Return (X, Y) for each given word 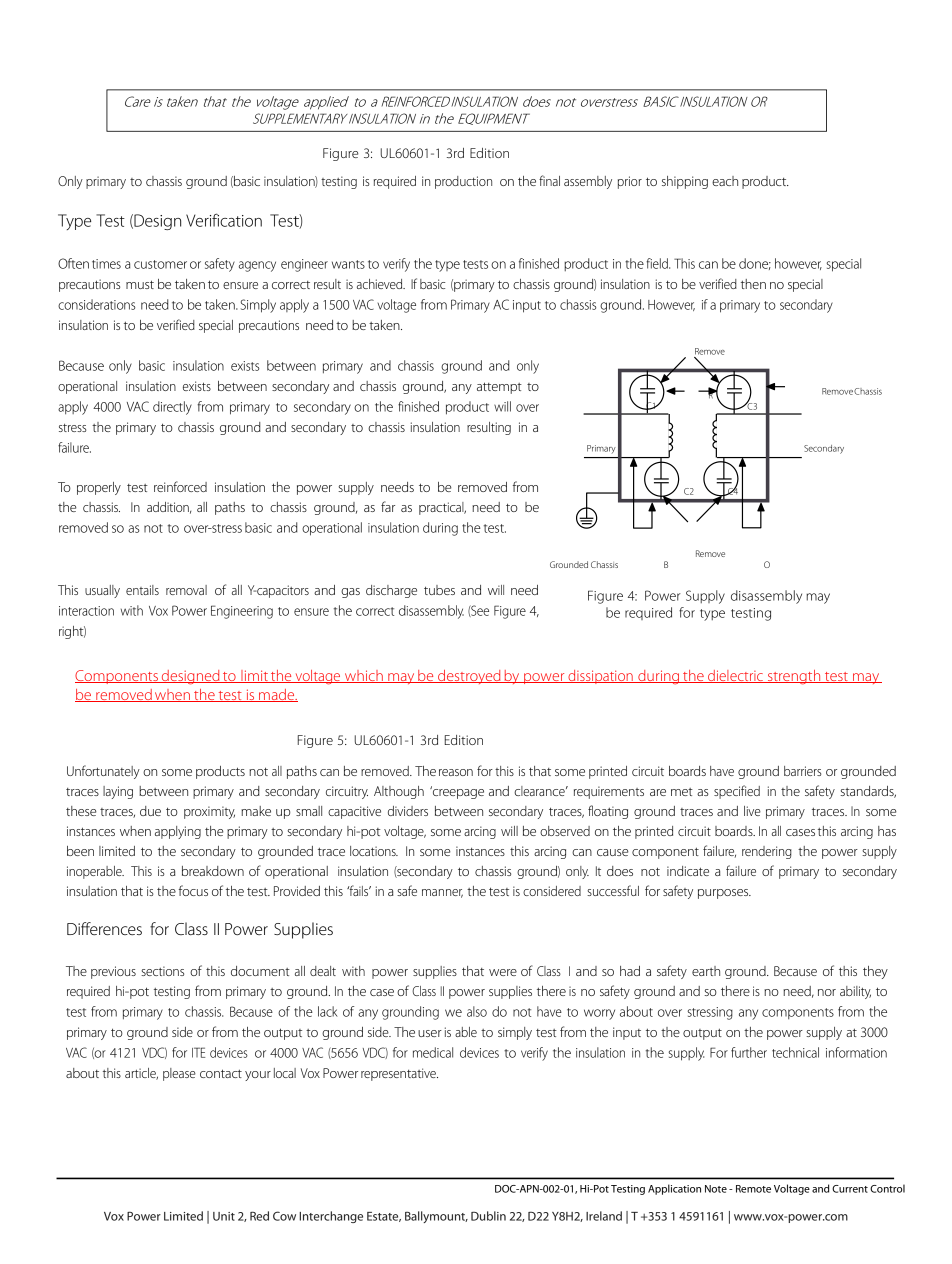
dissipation (600, 677)
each (725, 181)
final (549, 180)
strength (794, 677)
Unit (224, 1216)
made (277, 695)
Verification (224, 220)
